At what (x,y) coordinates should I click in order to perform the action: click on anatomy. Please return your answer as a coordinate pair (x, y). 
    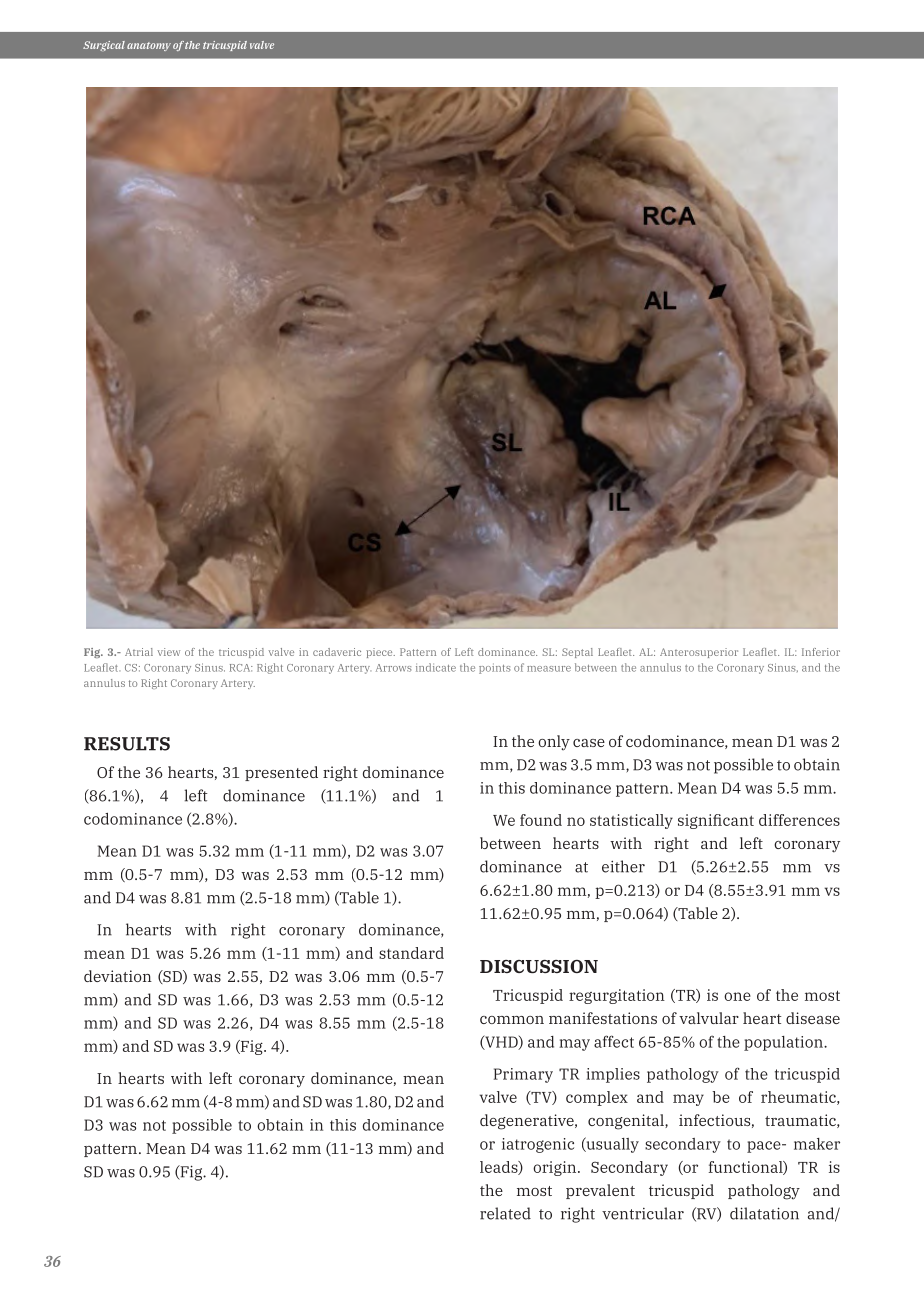
    Looking at the image, I should click on (149, 46).
